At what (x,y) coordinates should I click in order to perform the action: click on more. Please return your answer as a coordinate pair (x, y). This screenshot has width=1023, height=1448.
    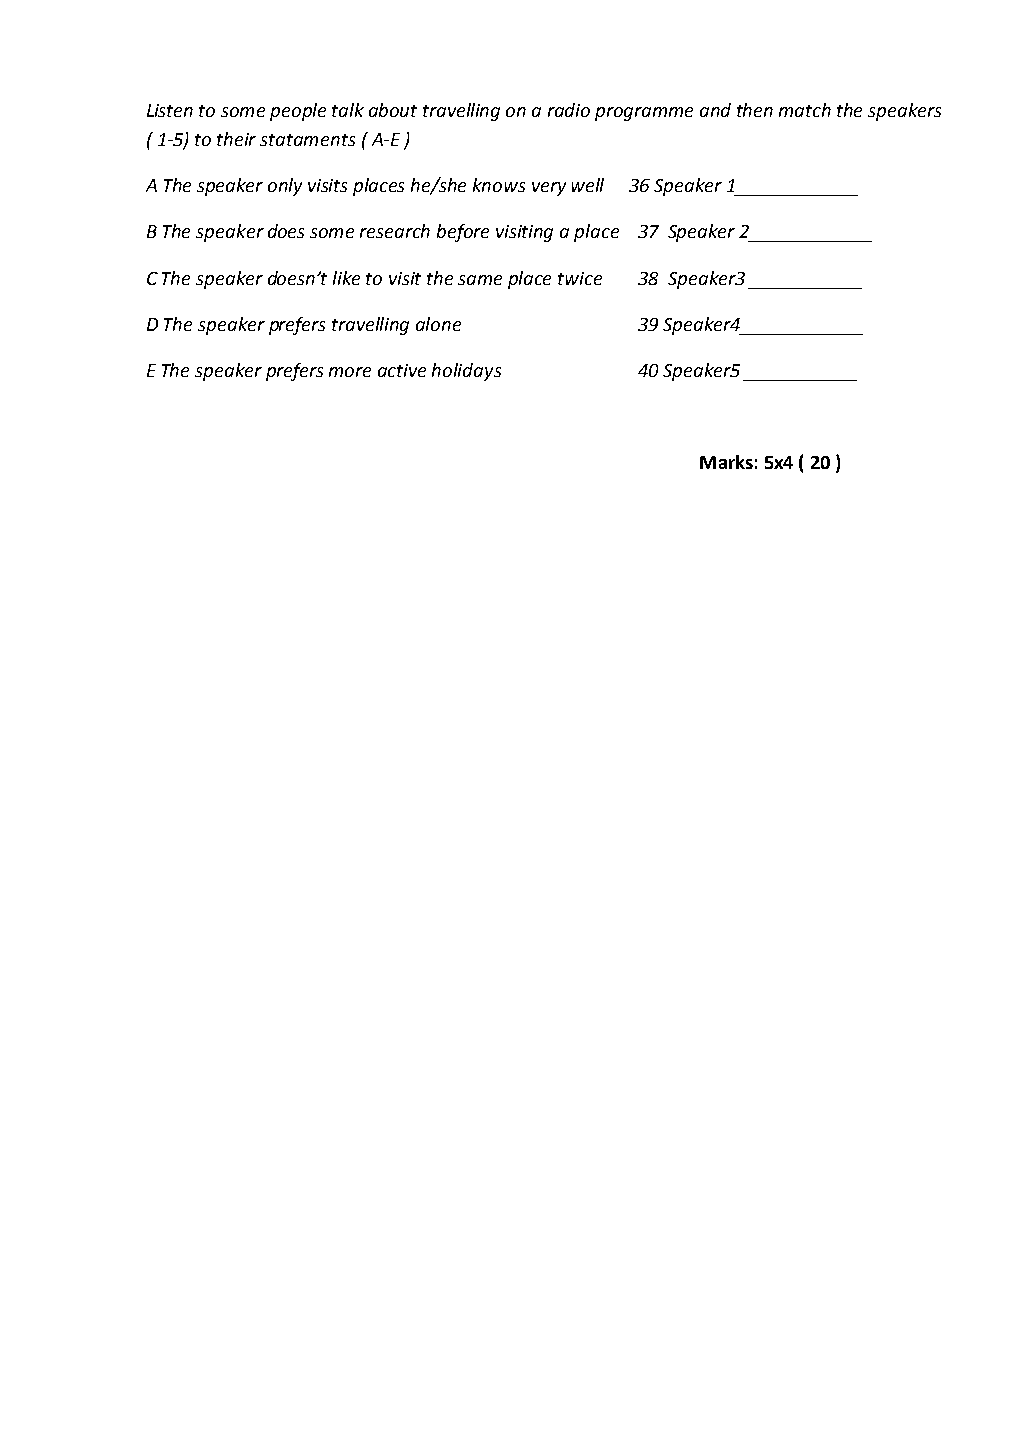
    Looking at the image, I should click on (350, 372).
